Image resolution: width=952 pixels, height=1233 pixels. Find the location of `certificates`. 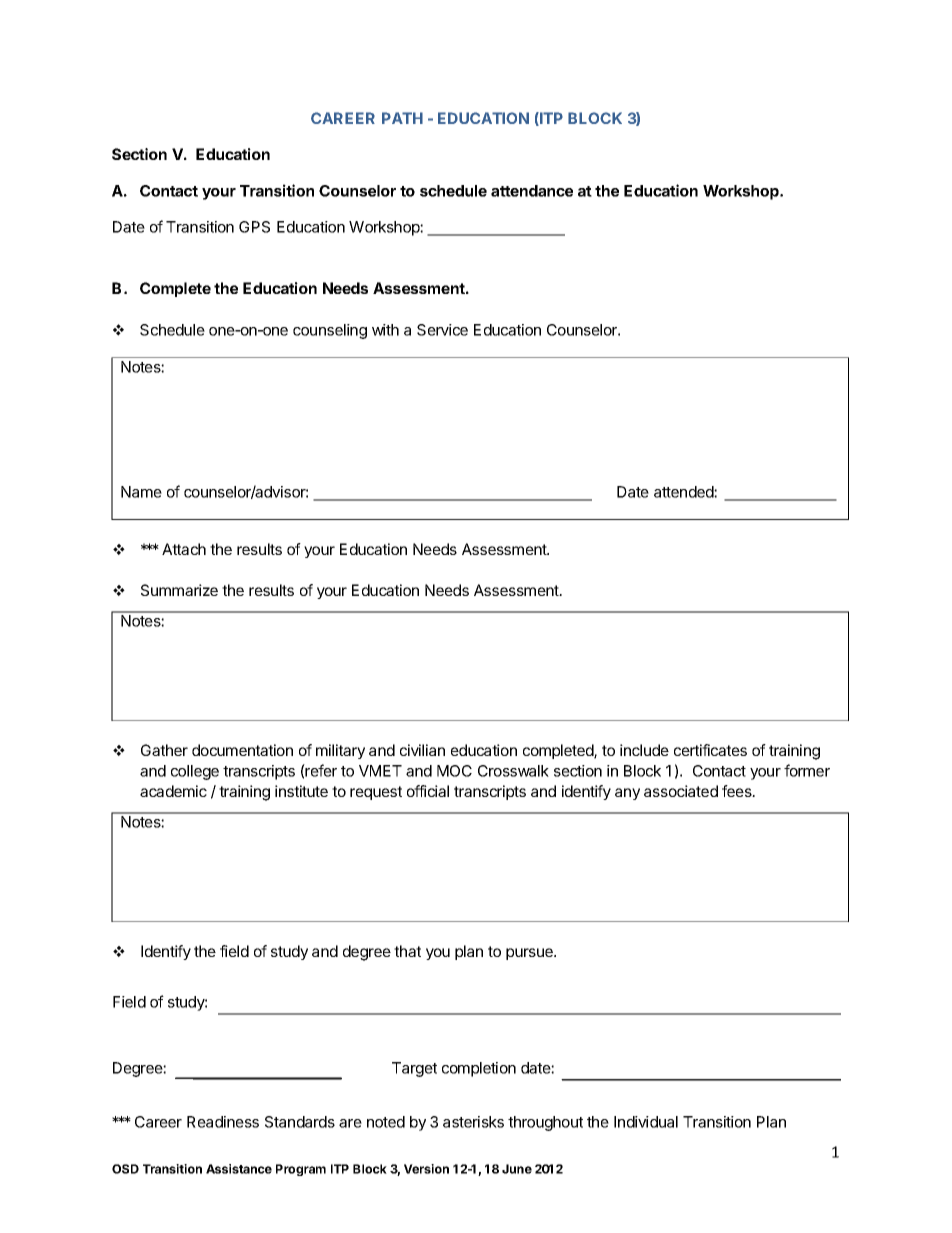

certificates is located at coordinates (710, 750).
